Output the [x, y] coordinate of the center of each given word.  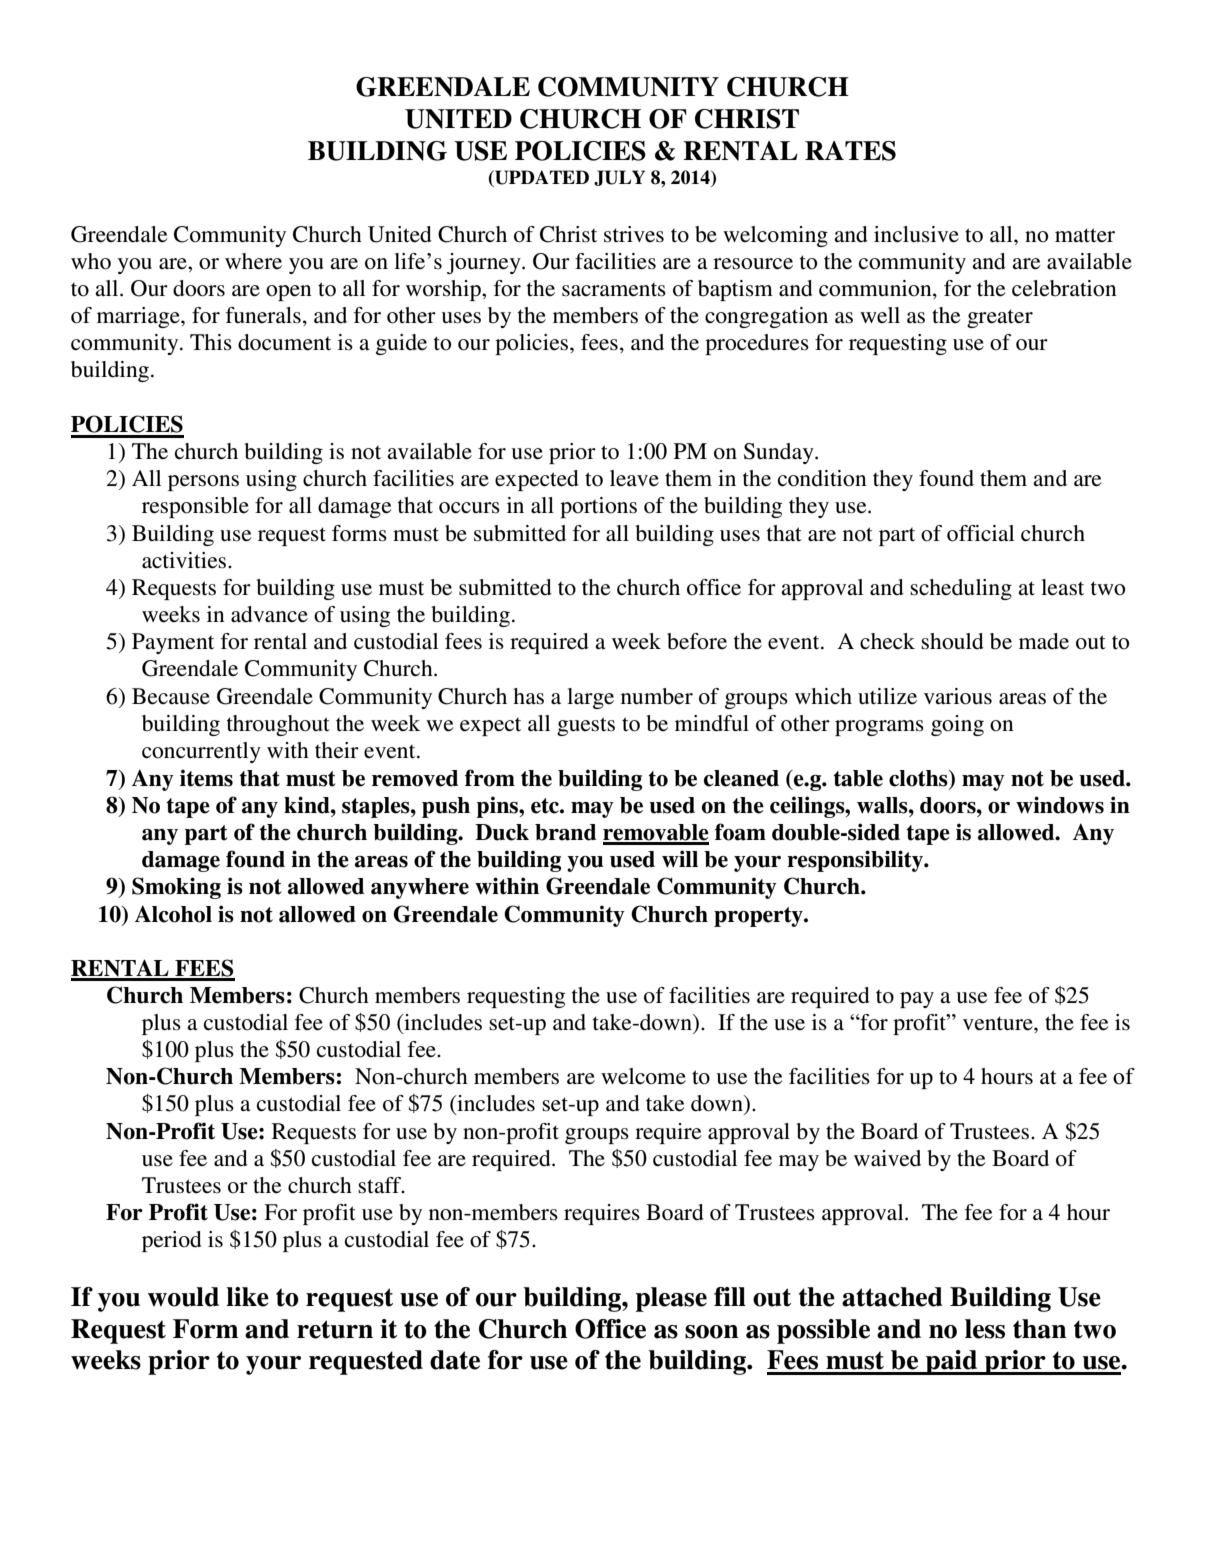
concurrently [201, 752]
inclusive [916, 234]
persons [203, 483]
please [671, 1299]
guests [586, 726]
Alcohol [173, 914]
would [183, 1297]
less [985, 1329]
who [91, 261]
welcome [643, 1076]
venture [999, 1023]
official [980, 533]
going [957, 725]
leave [634, 478]
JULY [619, 178]
